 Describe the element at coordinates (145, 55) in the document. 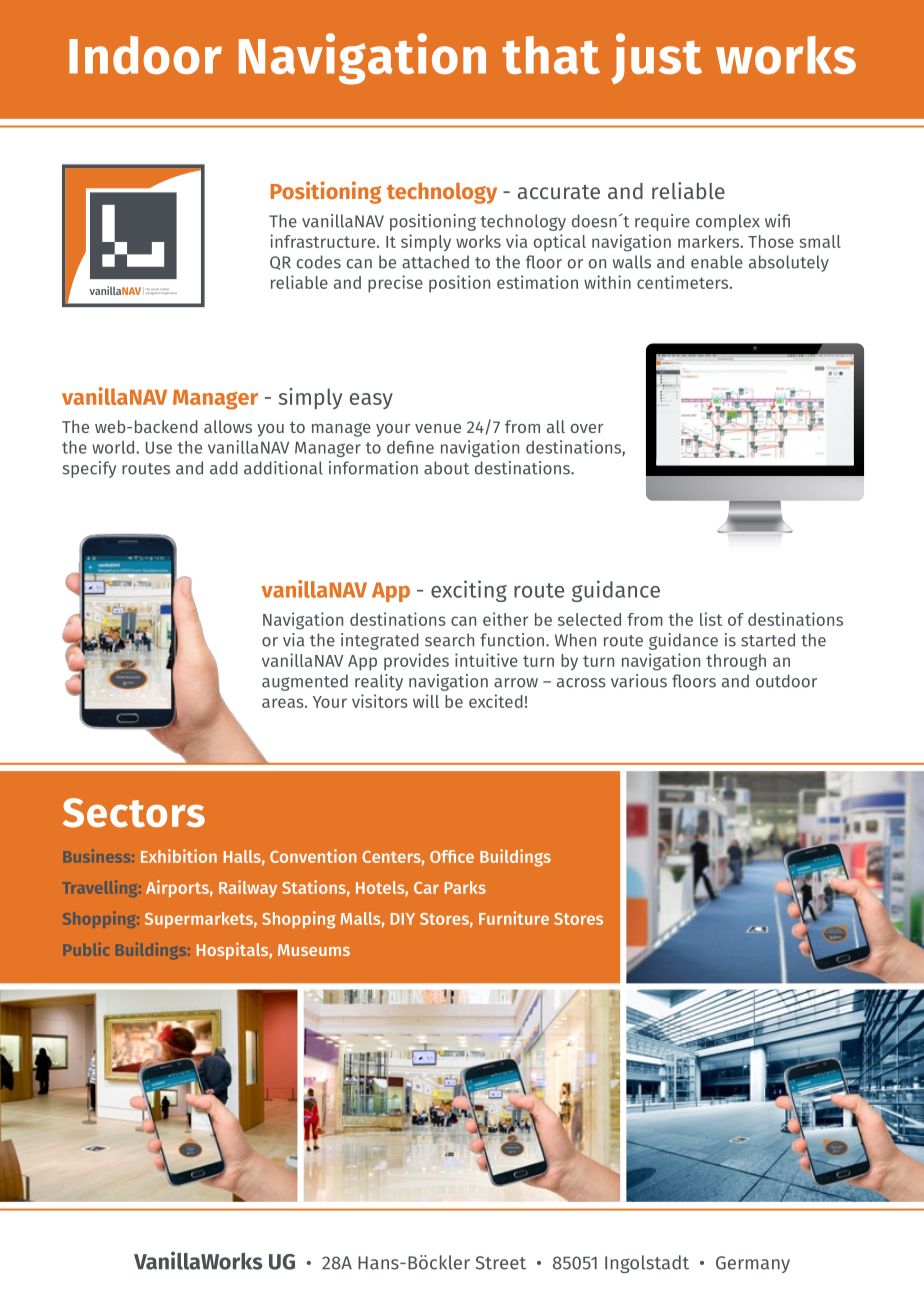

I see `Indoor` at that location.
